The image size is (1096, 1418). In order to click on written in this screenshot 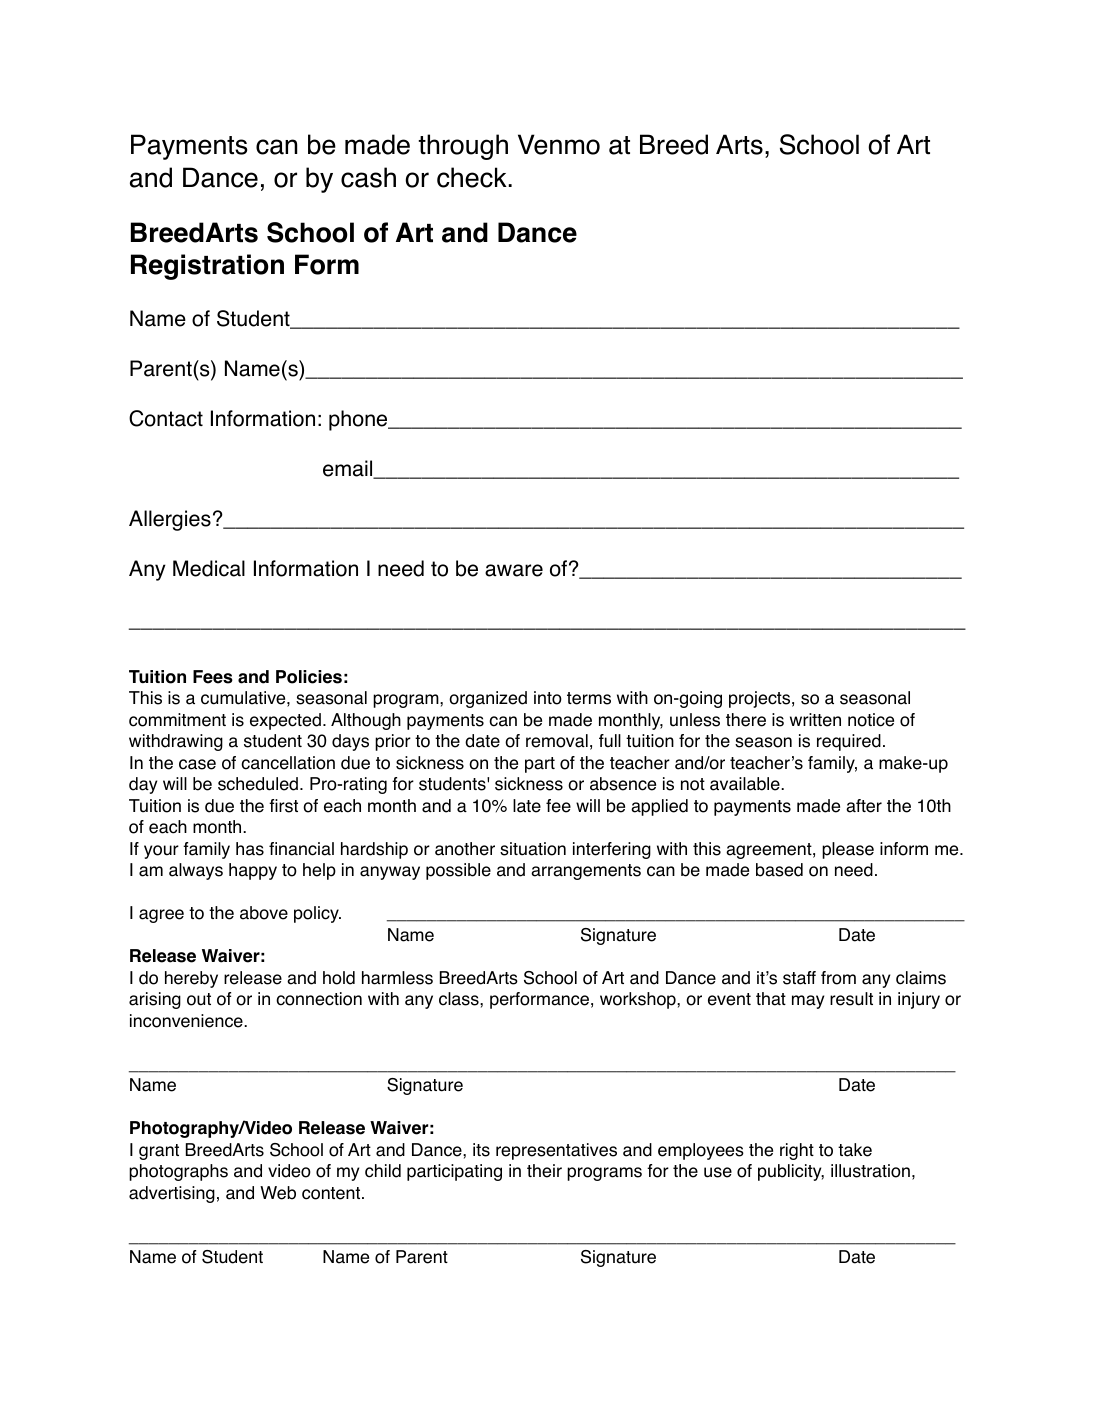, I will do `click(815, 720)`.
